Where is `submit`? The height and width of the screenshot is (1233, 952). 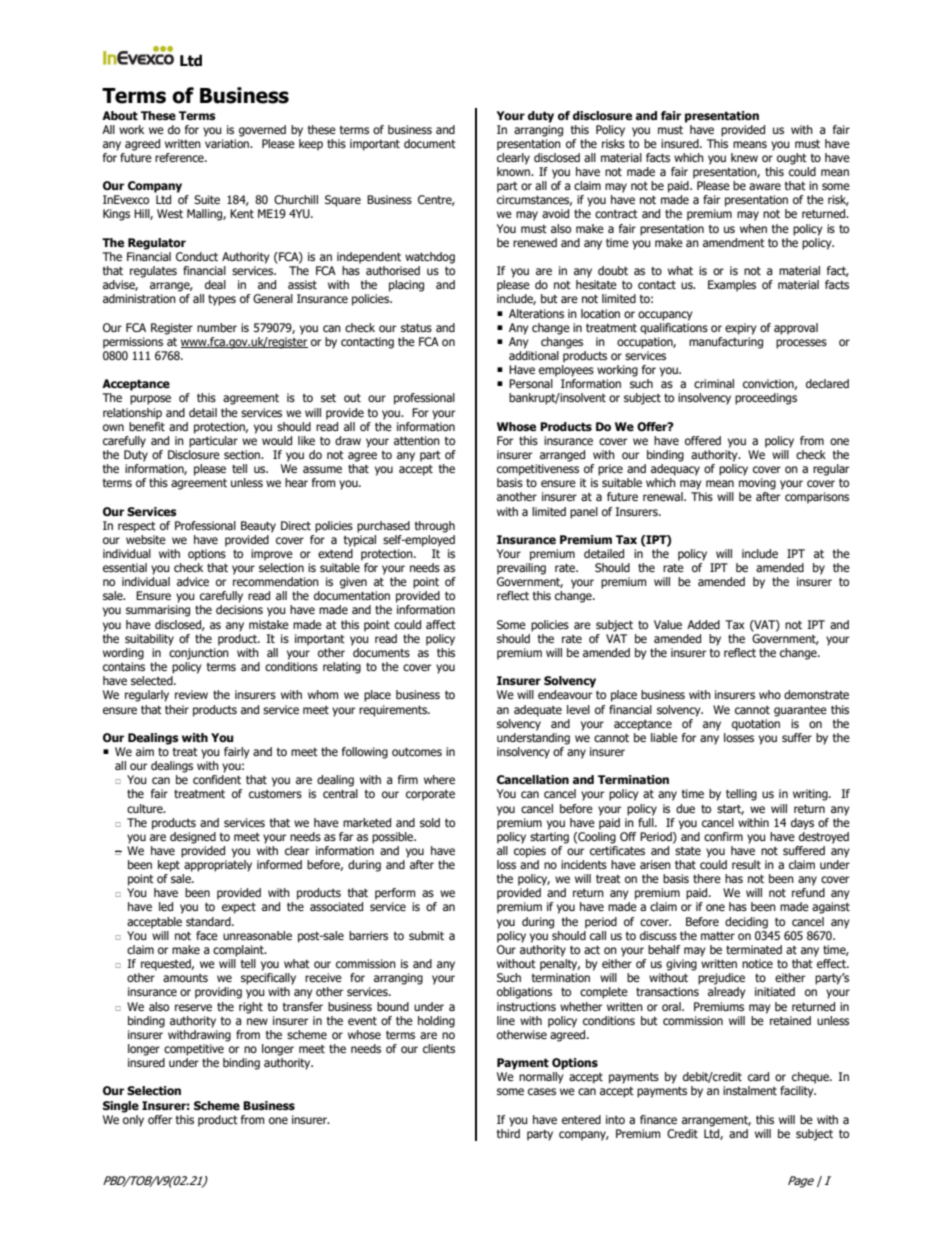 submit is located at coordinates (426, 935).
